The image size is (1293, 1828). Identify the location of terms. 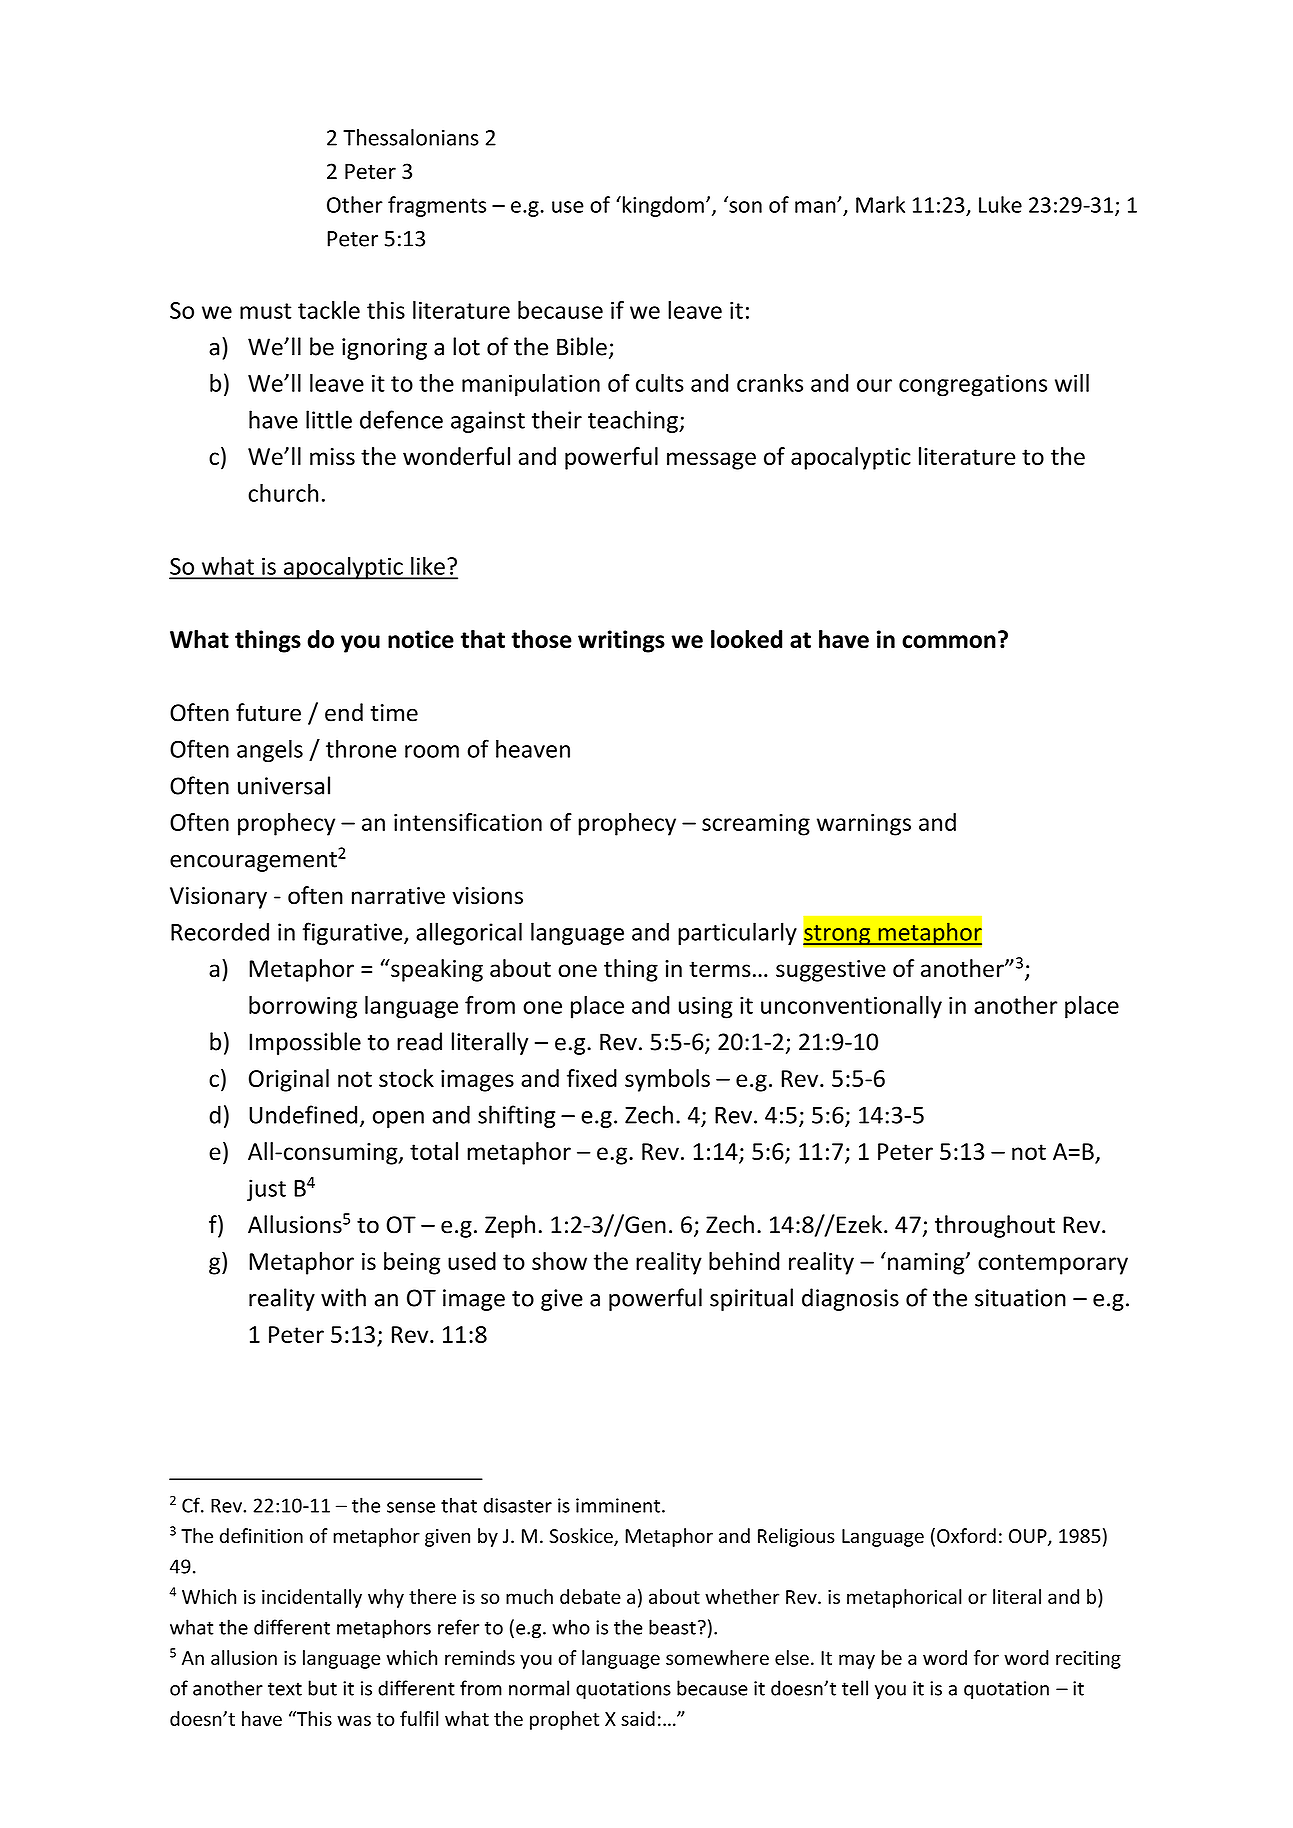
(720, 969).
